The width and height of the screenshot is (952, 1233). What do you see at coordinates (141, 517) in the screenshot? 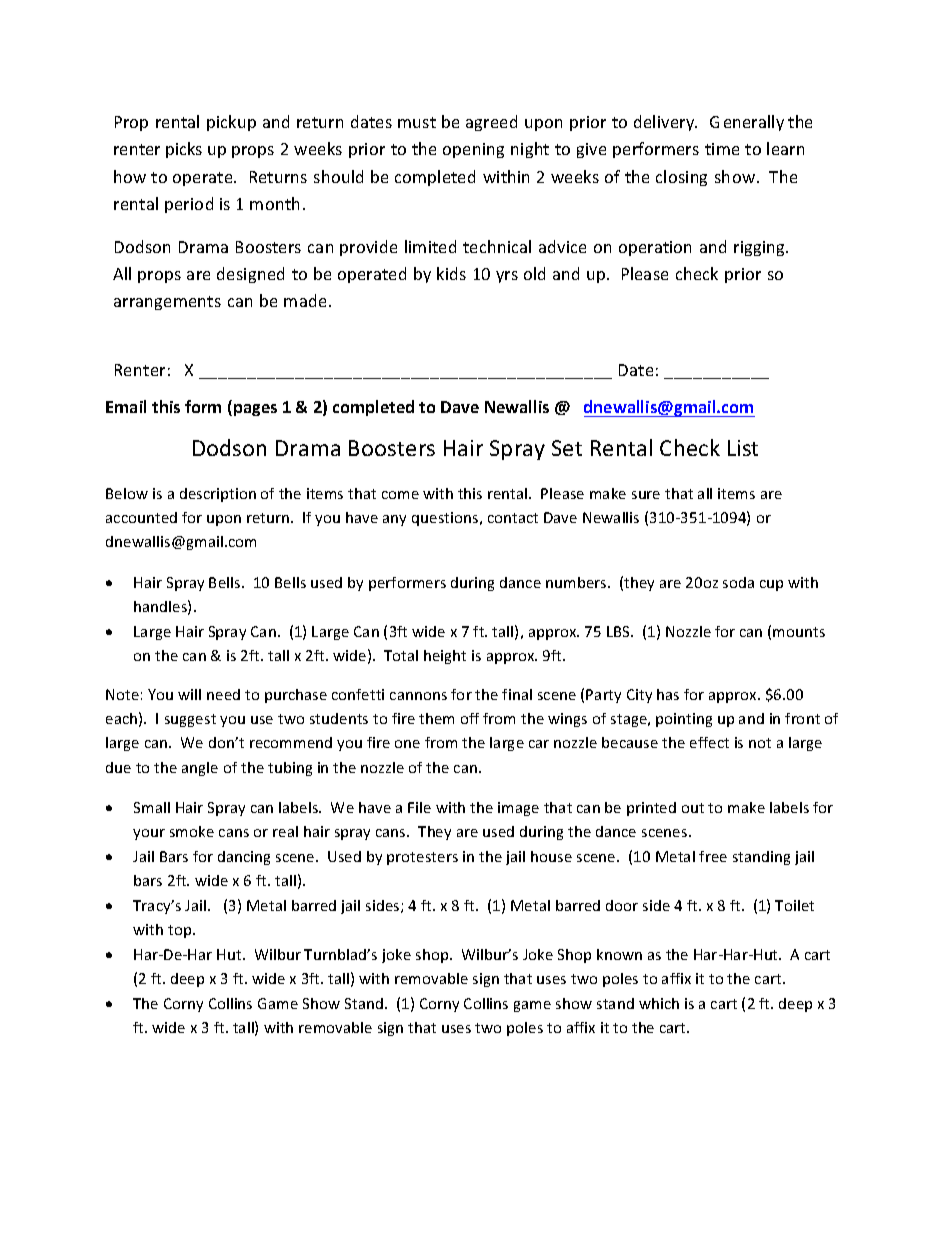
I see `accounted` at bounding box center [141, 517].
